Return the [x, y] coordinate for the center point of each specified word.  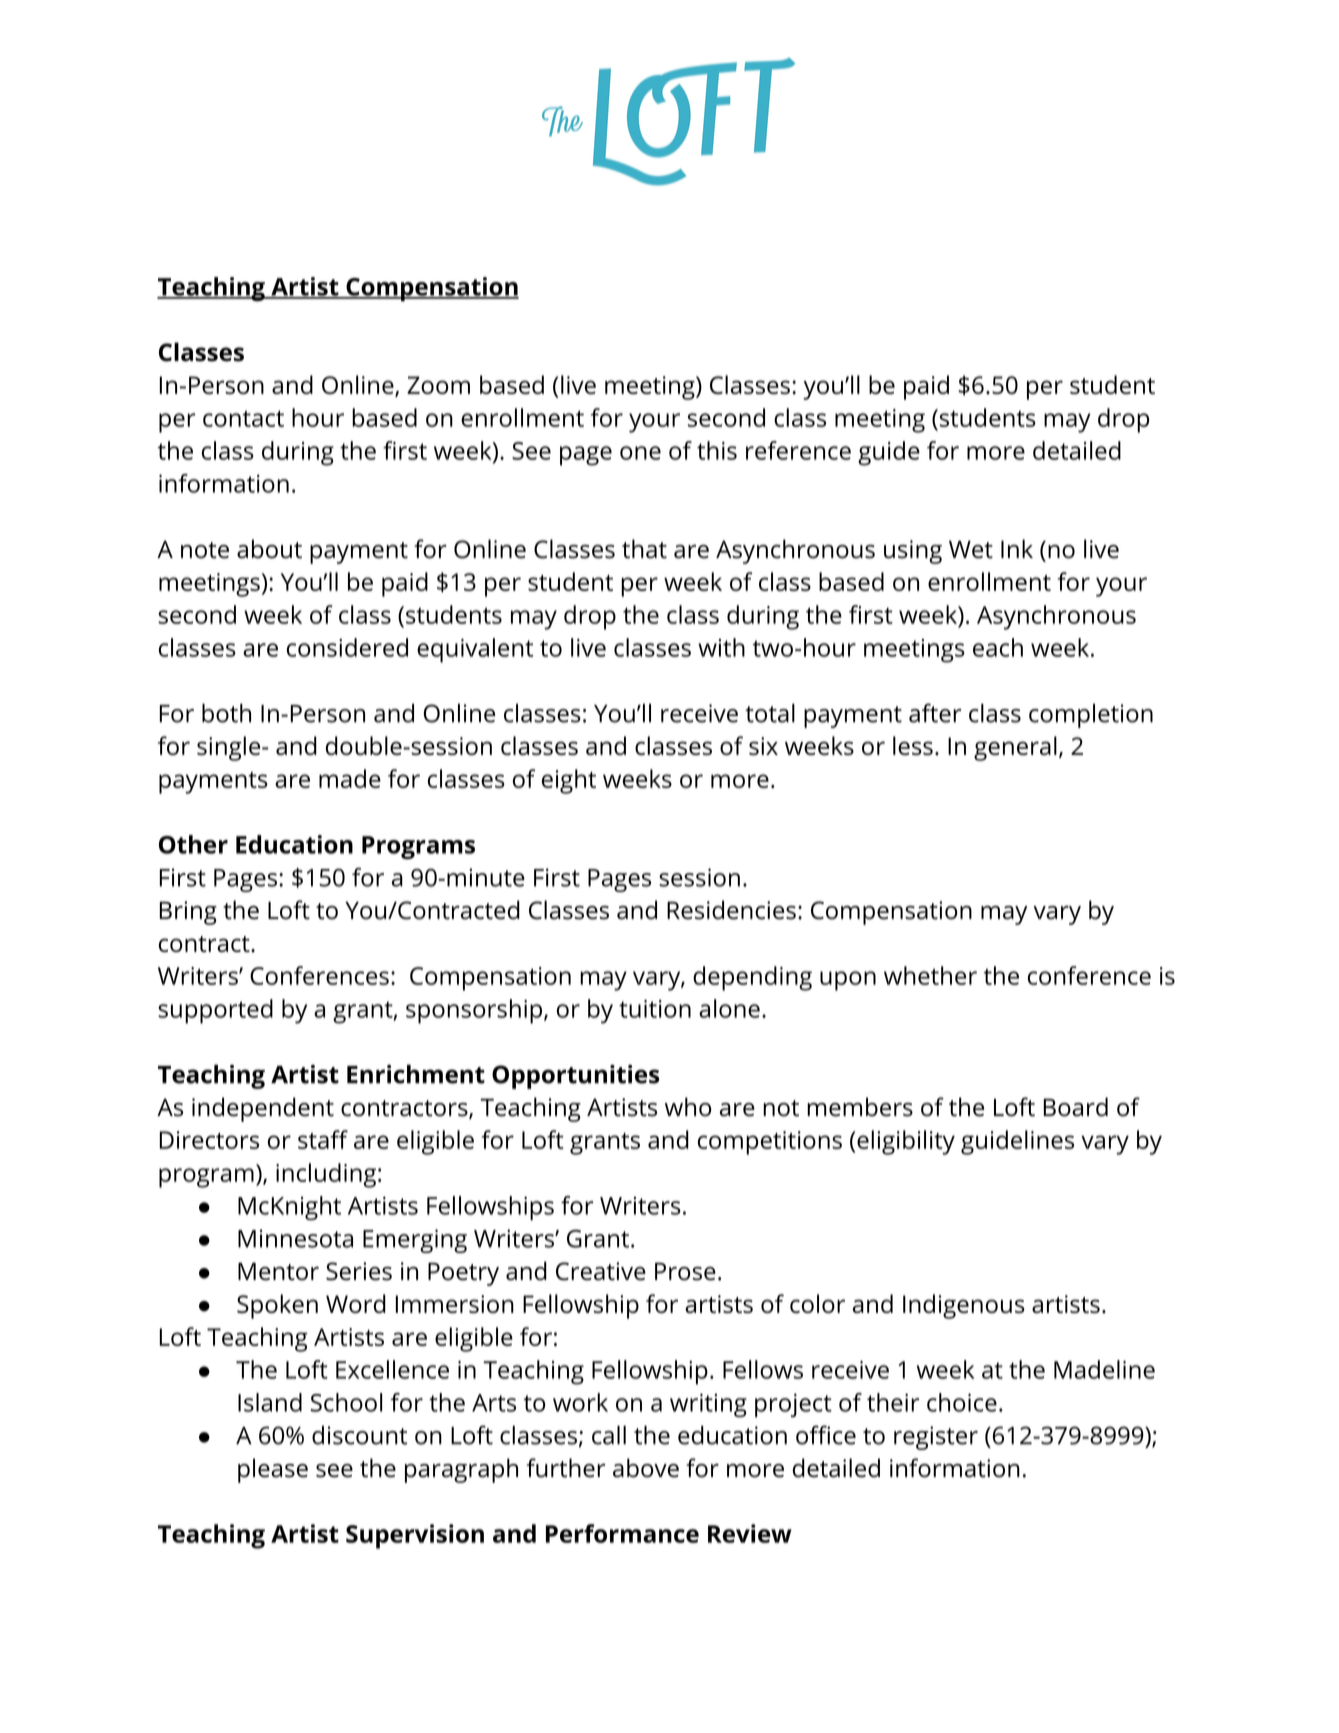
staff [323, 1139]
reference [798, 450]
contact [243, 418]
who [688, 1107]
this [717, 450]
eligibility [906, 1142]
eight [569, 781]
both [226, 713]
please [273, 1470]
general [1015, 748]
